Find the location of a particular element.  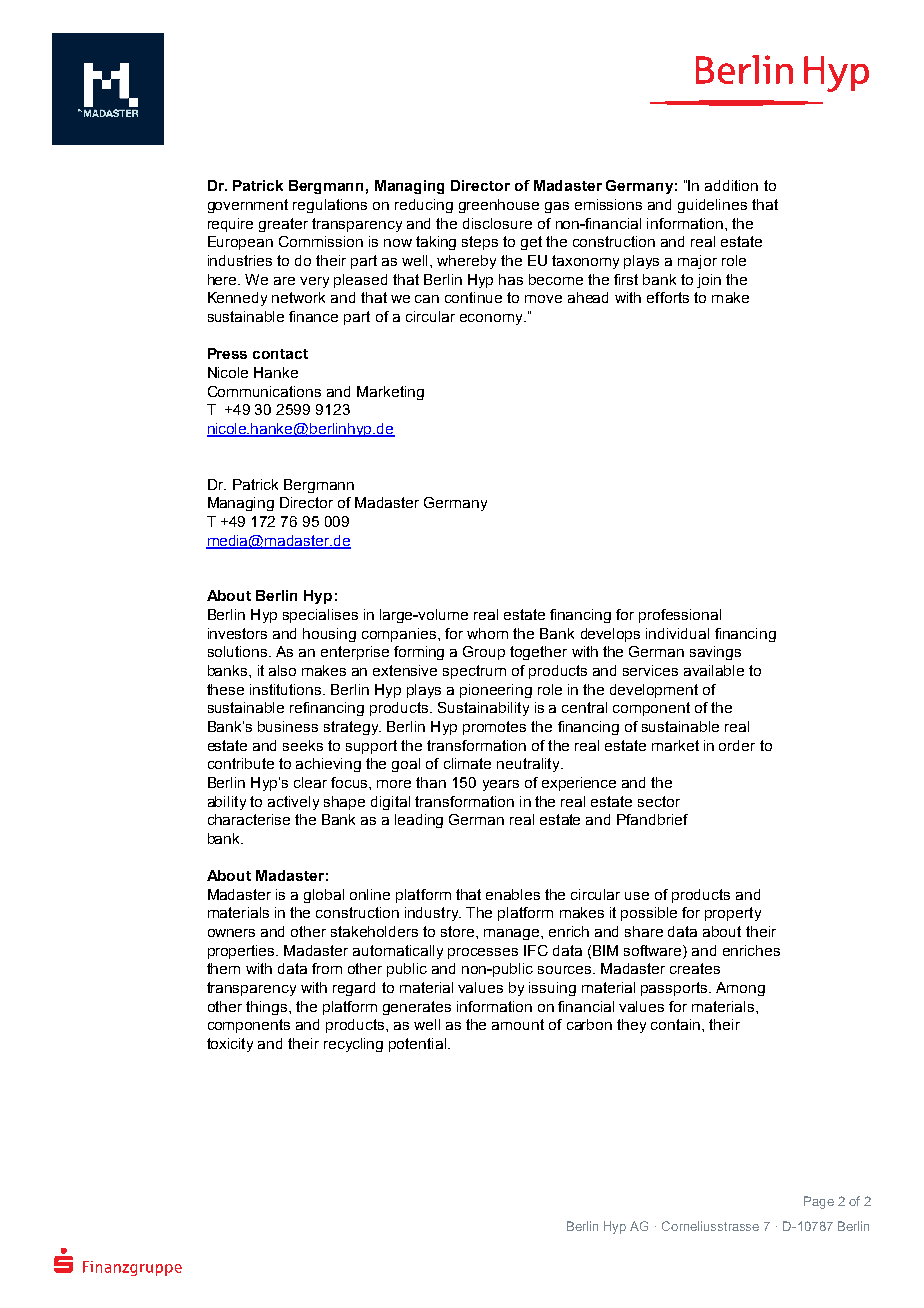

recycling is located at coordinates (353, 1045).
